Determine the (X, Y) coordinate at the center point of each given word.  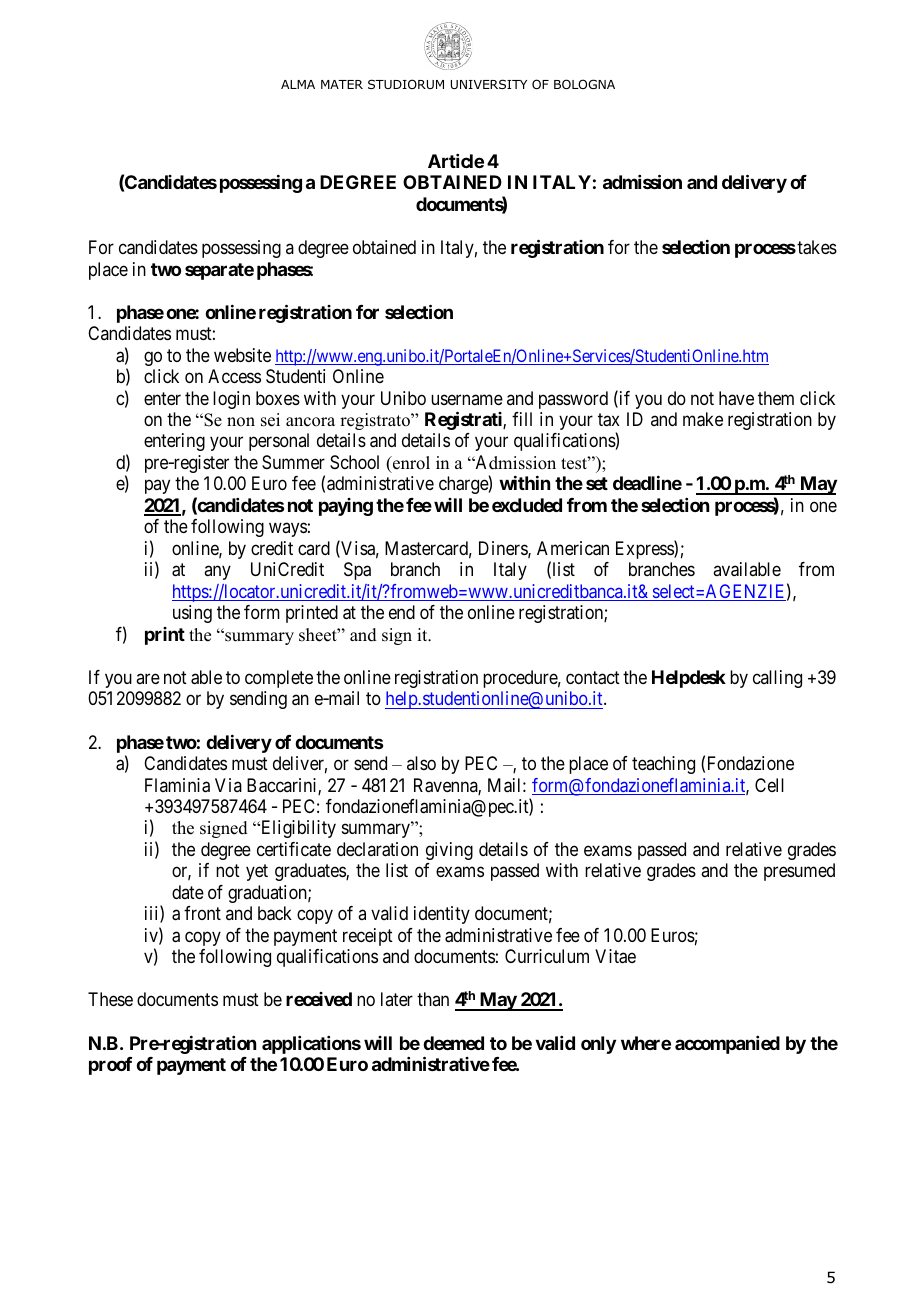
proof (110, 1066)
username (467, 399)
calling (777, 679)
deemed (453, 1043)
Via (228, 785)
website (242, 355)
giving (449, 851)
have (736, 398)
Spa (357, 571)
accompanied (727, 1045)
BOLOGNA (584, 84)
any (217, 573)
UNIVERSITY (489, 84)
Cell (769, 785)
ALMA (298, 84)
